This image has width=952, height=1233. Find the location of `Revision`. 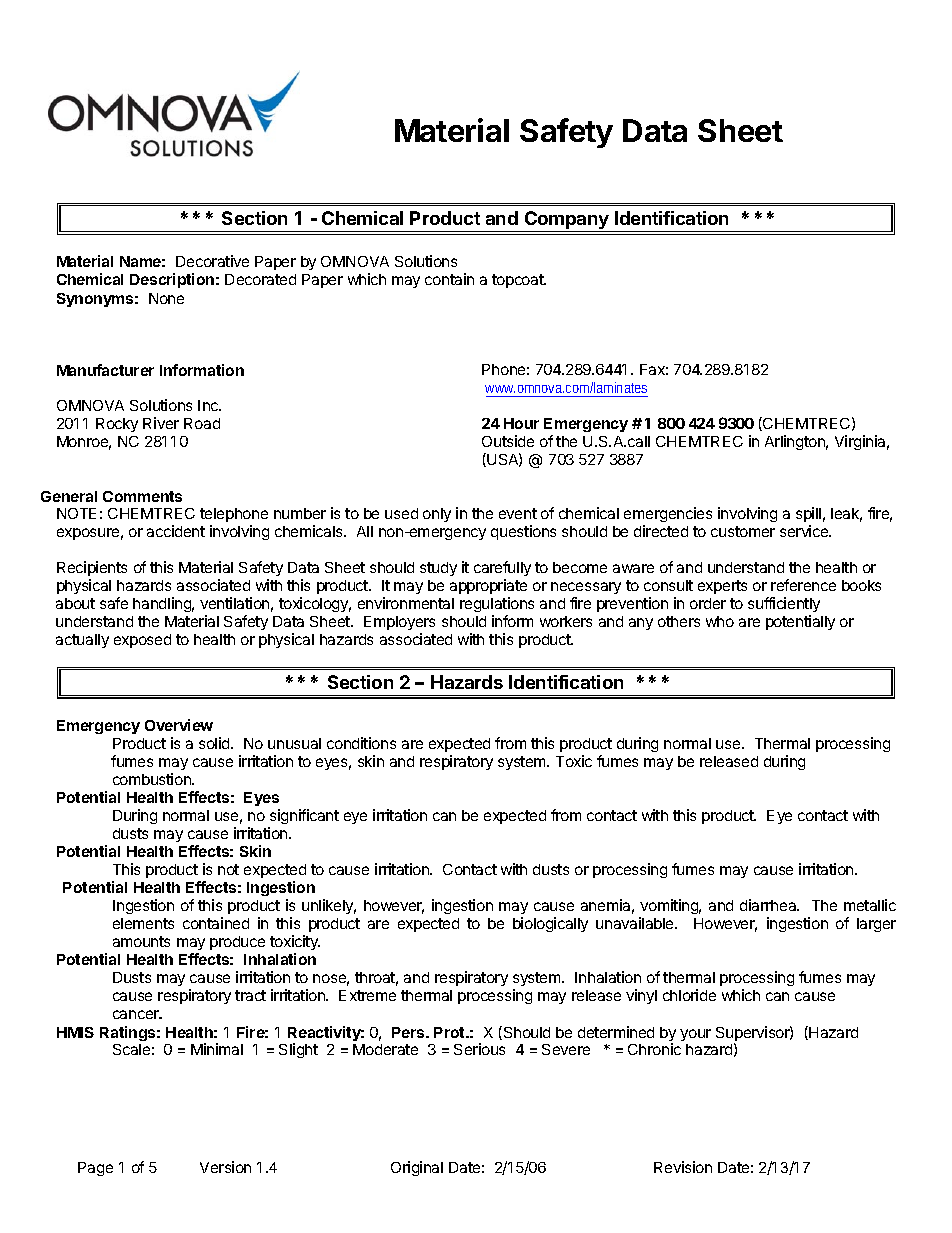

Revision is located at coordinates (683, 1167).
